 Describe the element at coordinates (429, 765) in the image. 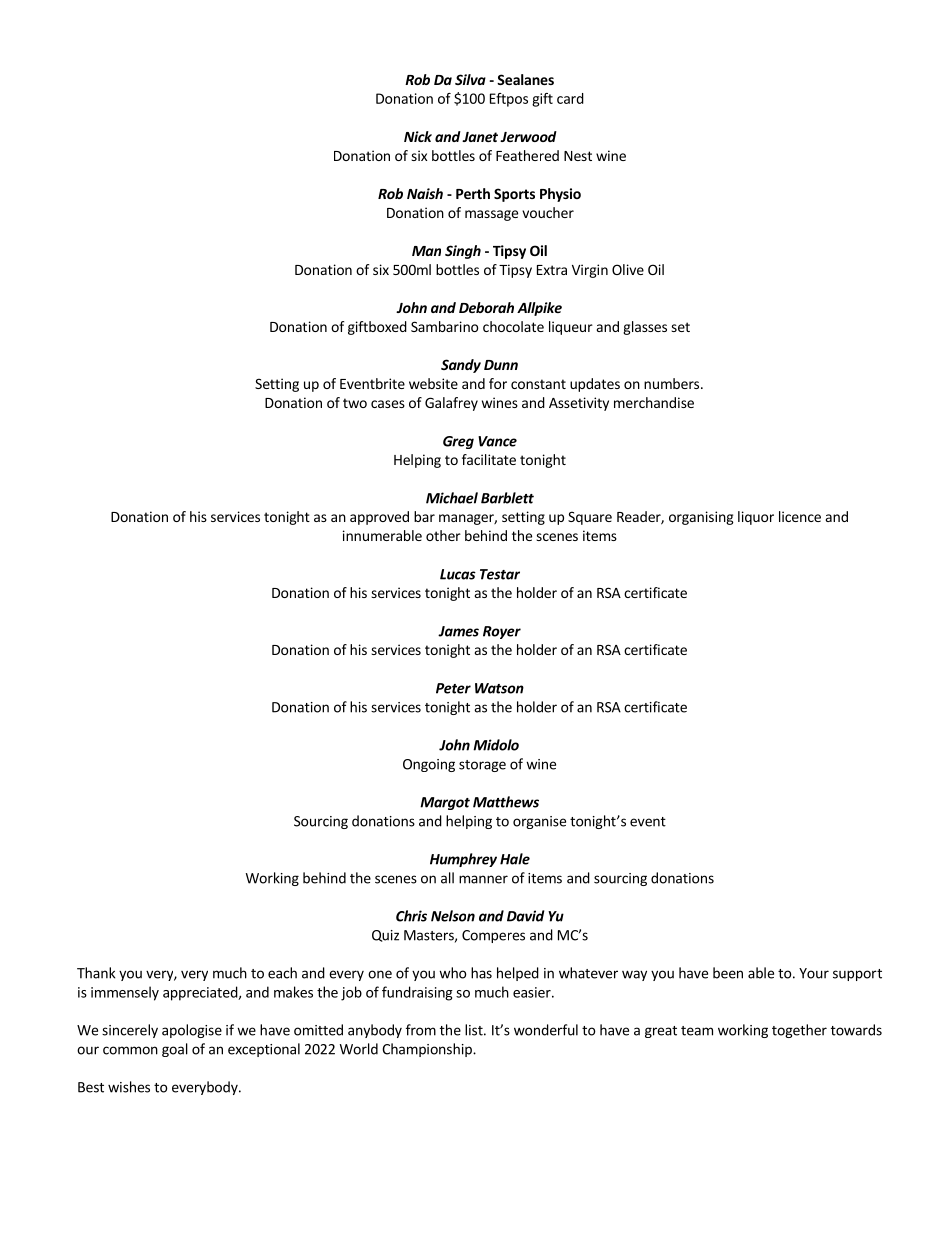

I see `Ongoing` at that location.
